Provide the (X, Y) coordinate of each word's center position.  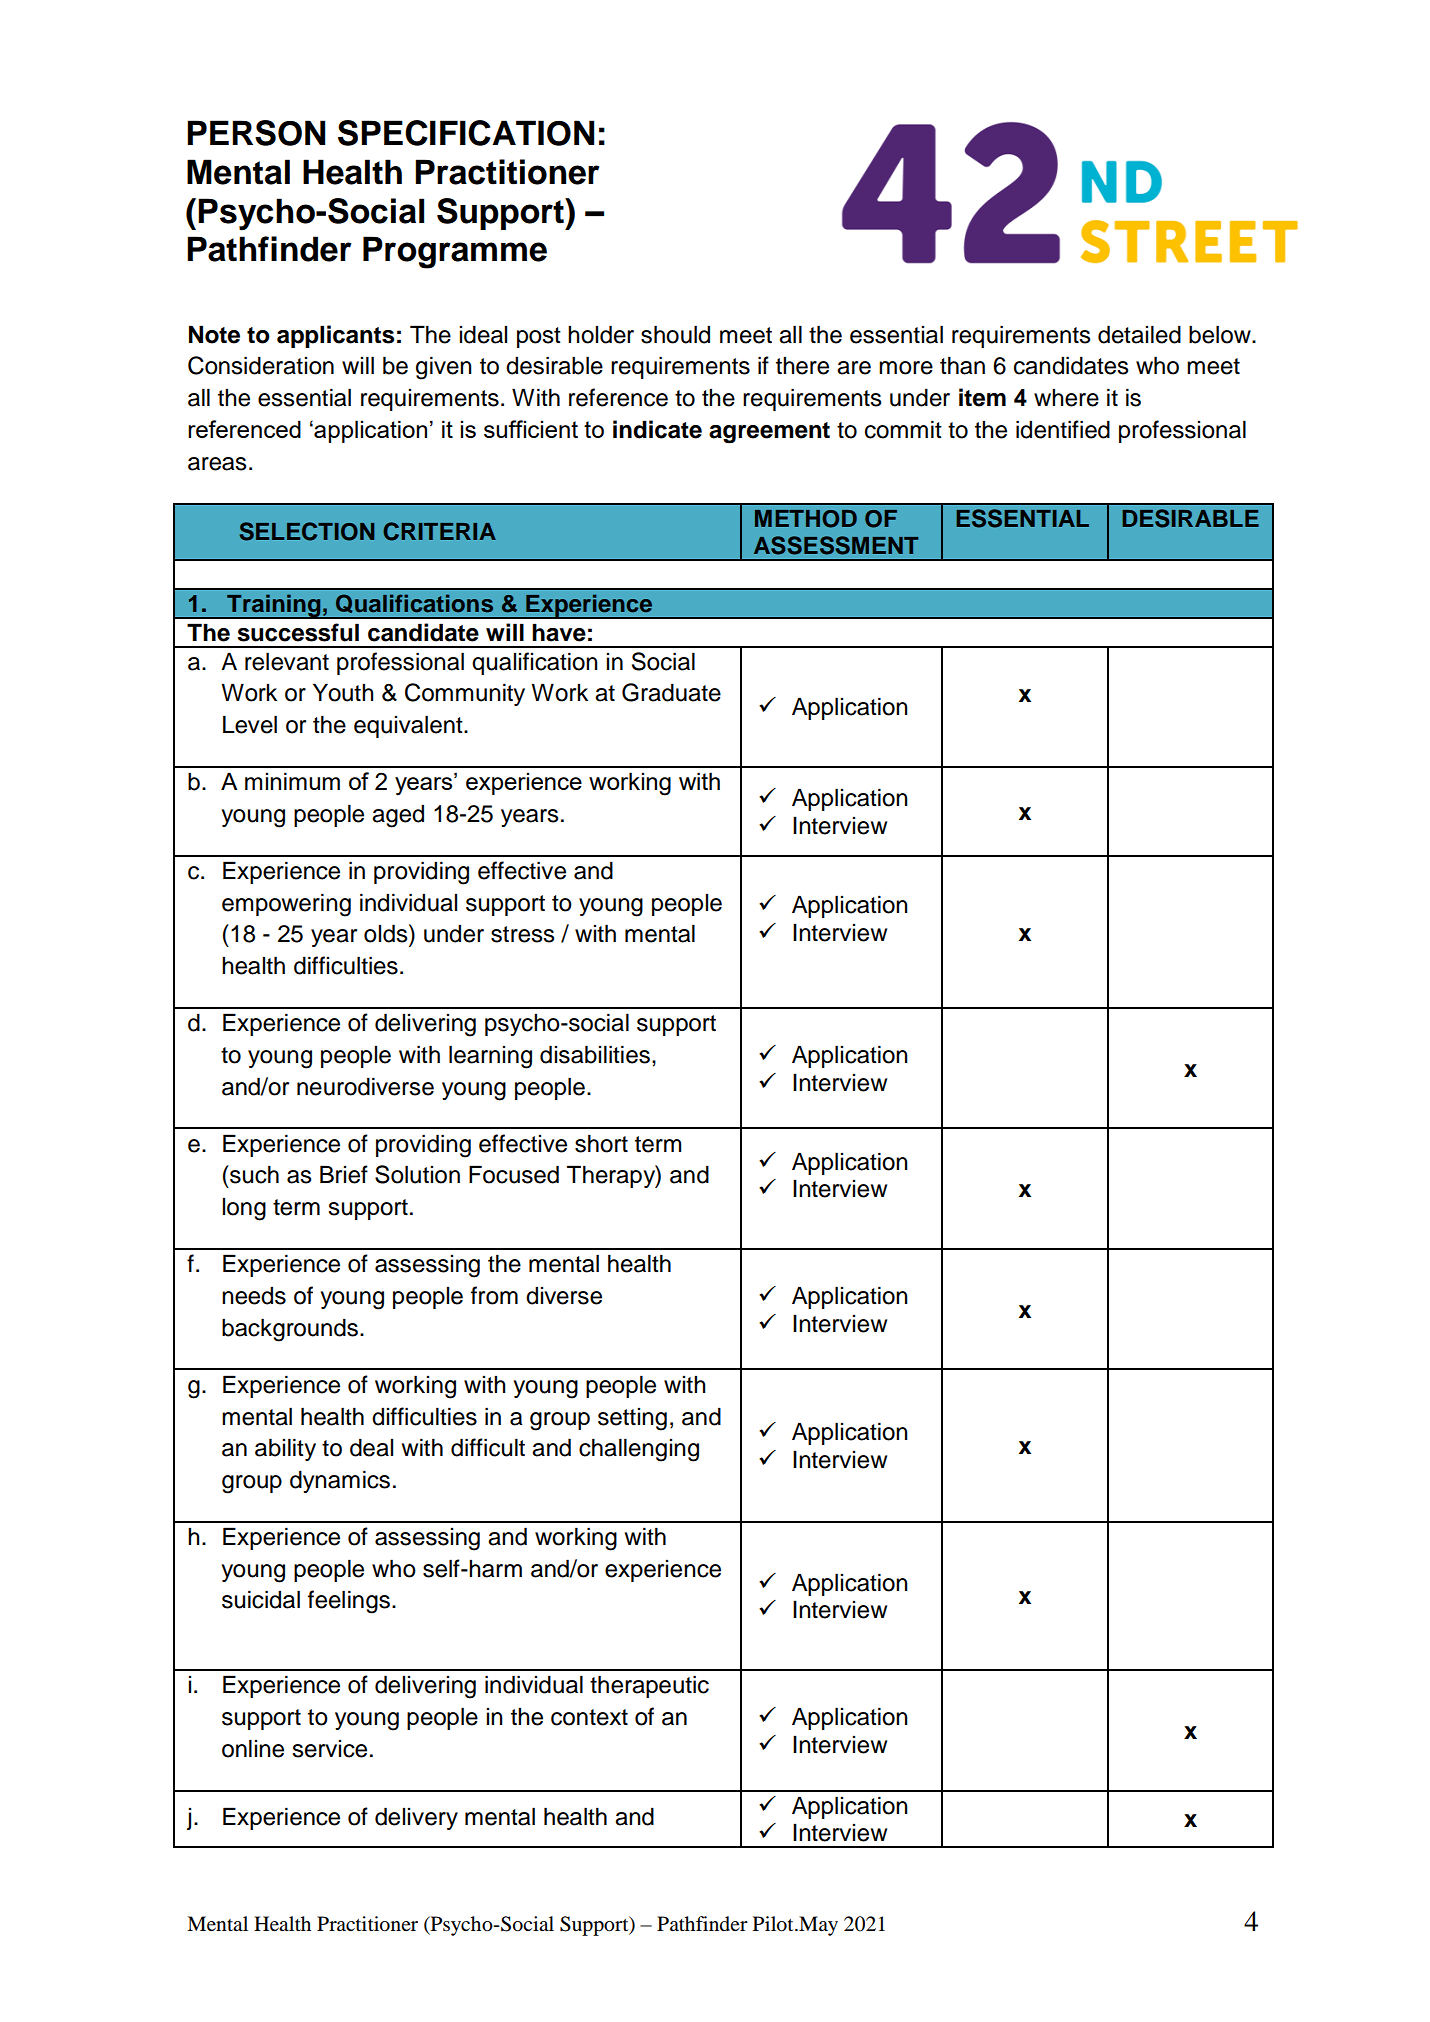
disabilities (595, 1054)
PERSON (256, 133)
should (675, 334)
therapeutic (649, 1686)
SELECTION (306, 531)
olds (387, 933)
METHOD (806, 519)
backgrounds (290, 1330)
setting (632, 1419)
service (329, 1749)
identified (1063, 429)
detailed (1139, 334)
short (601, 1143)
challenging (639, 1450)
